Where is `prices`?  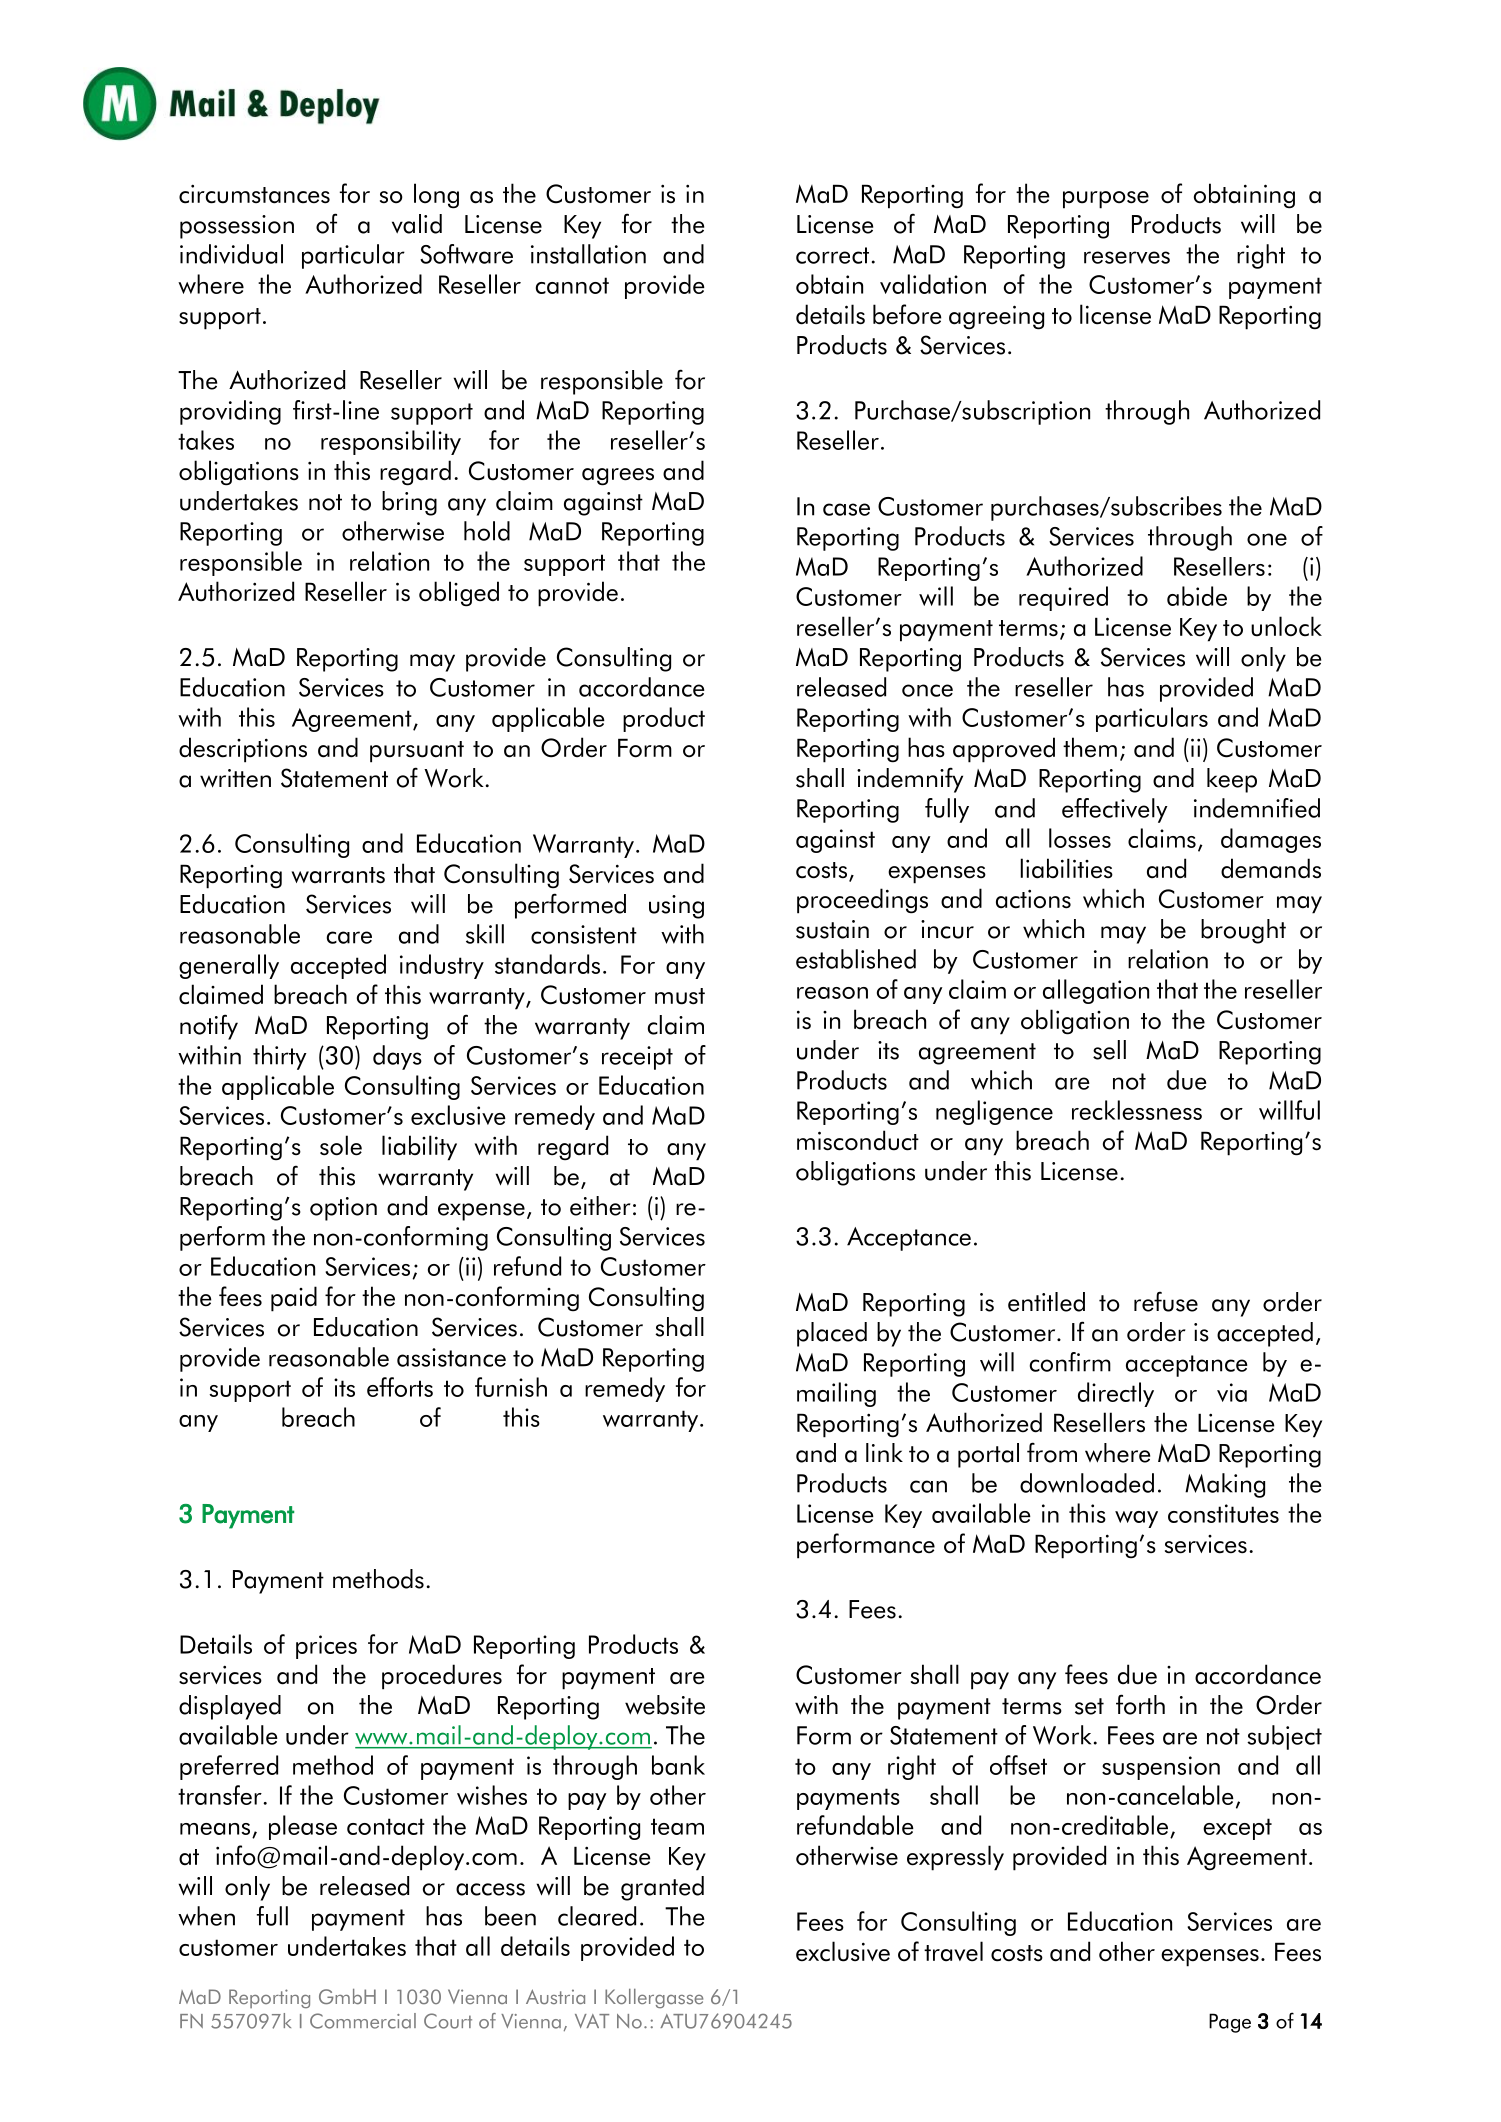
prices is located at coordinates (326, 1647).
